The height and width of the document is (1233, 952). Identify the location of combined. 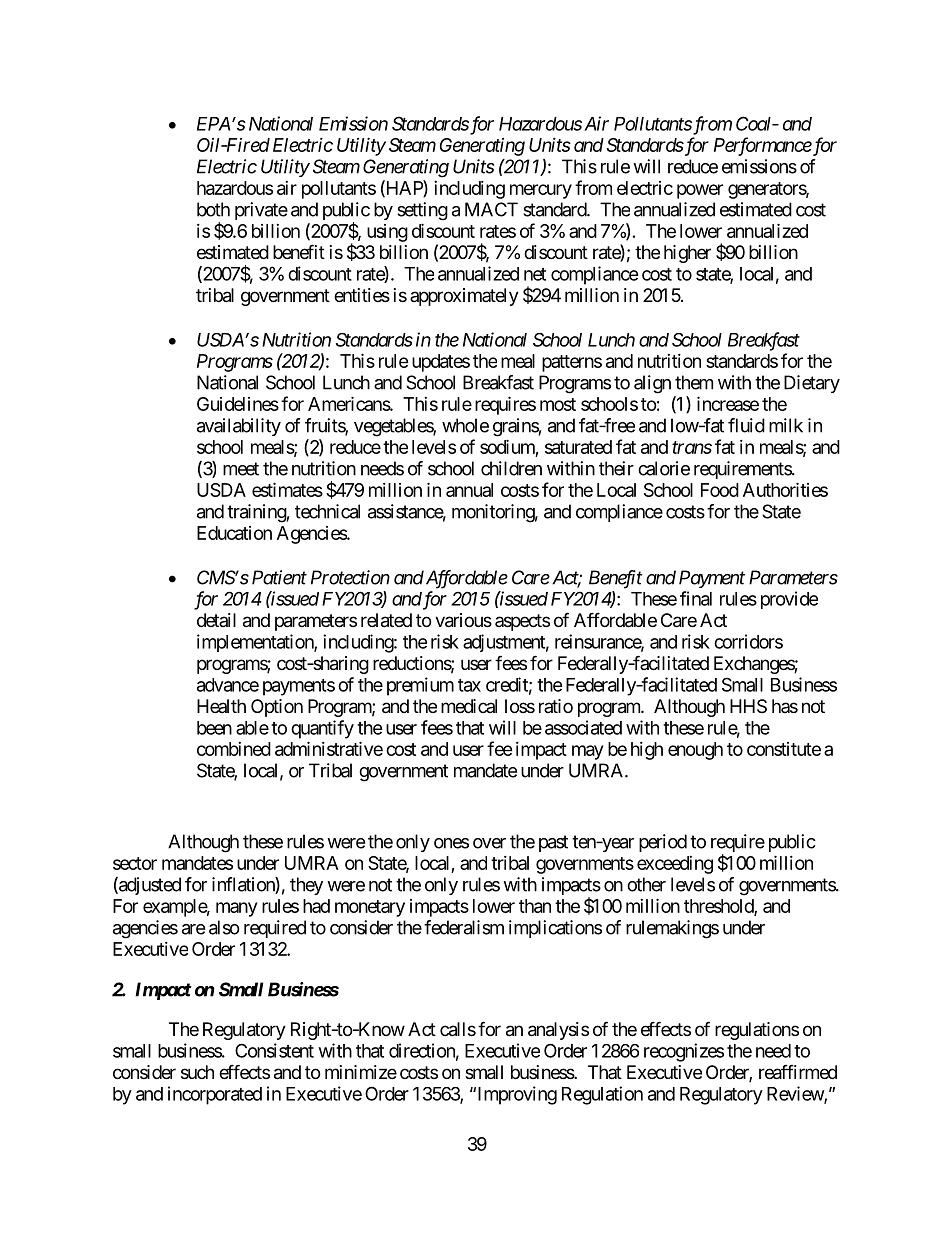
(234, 749).
